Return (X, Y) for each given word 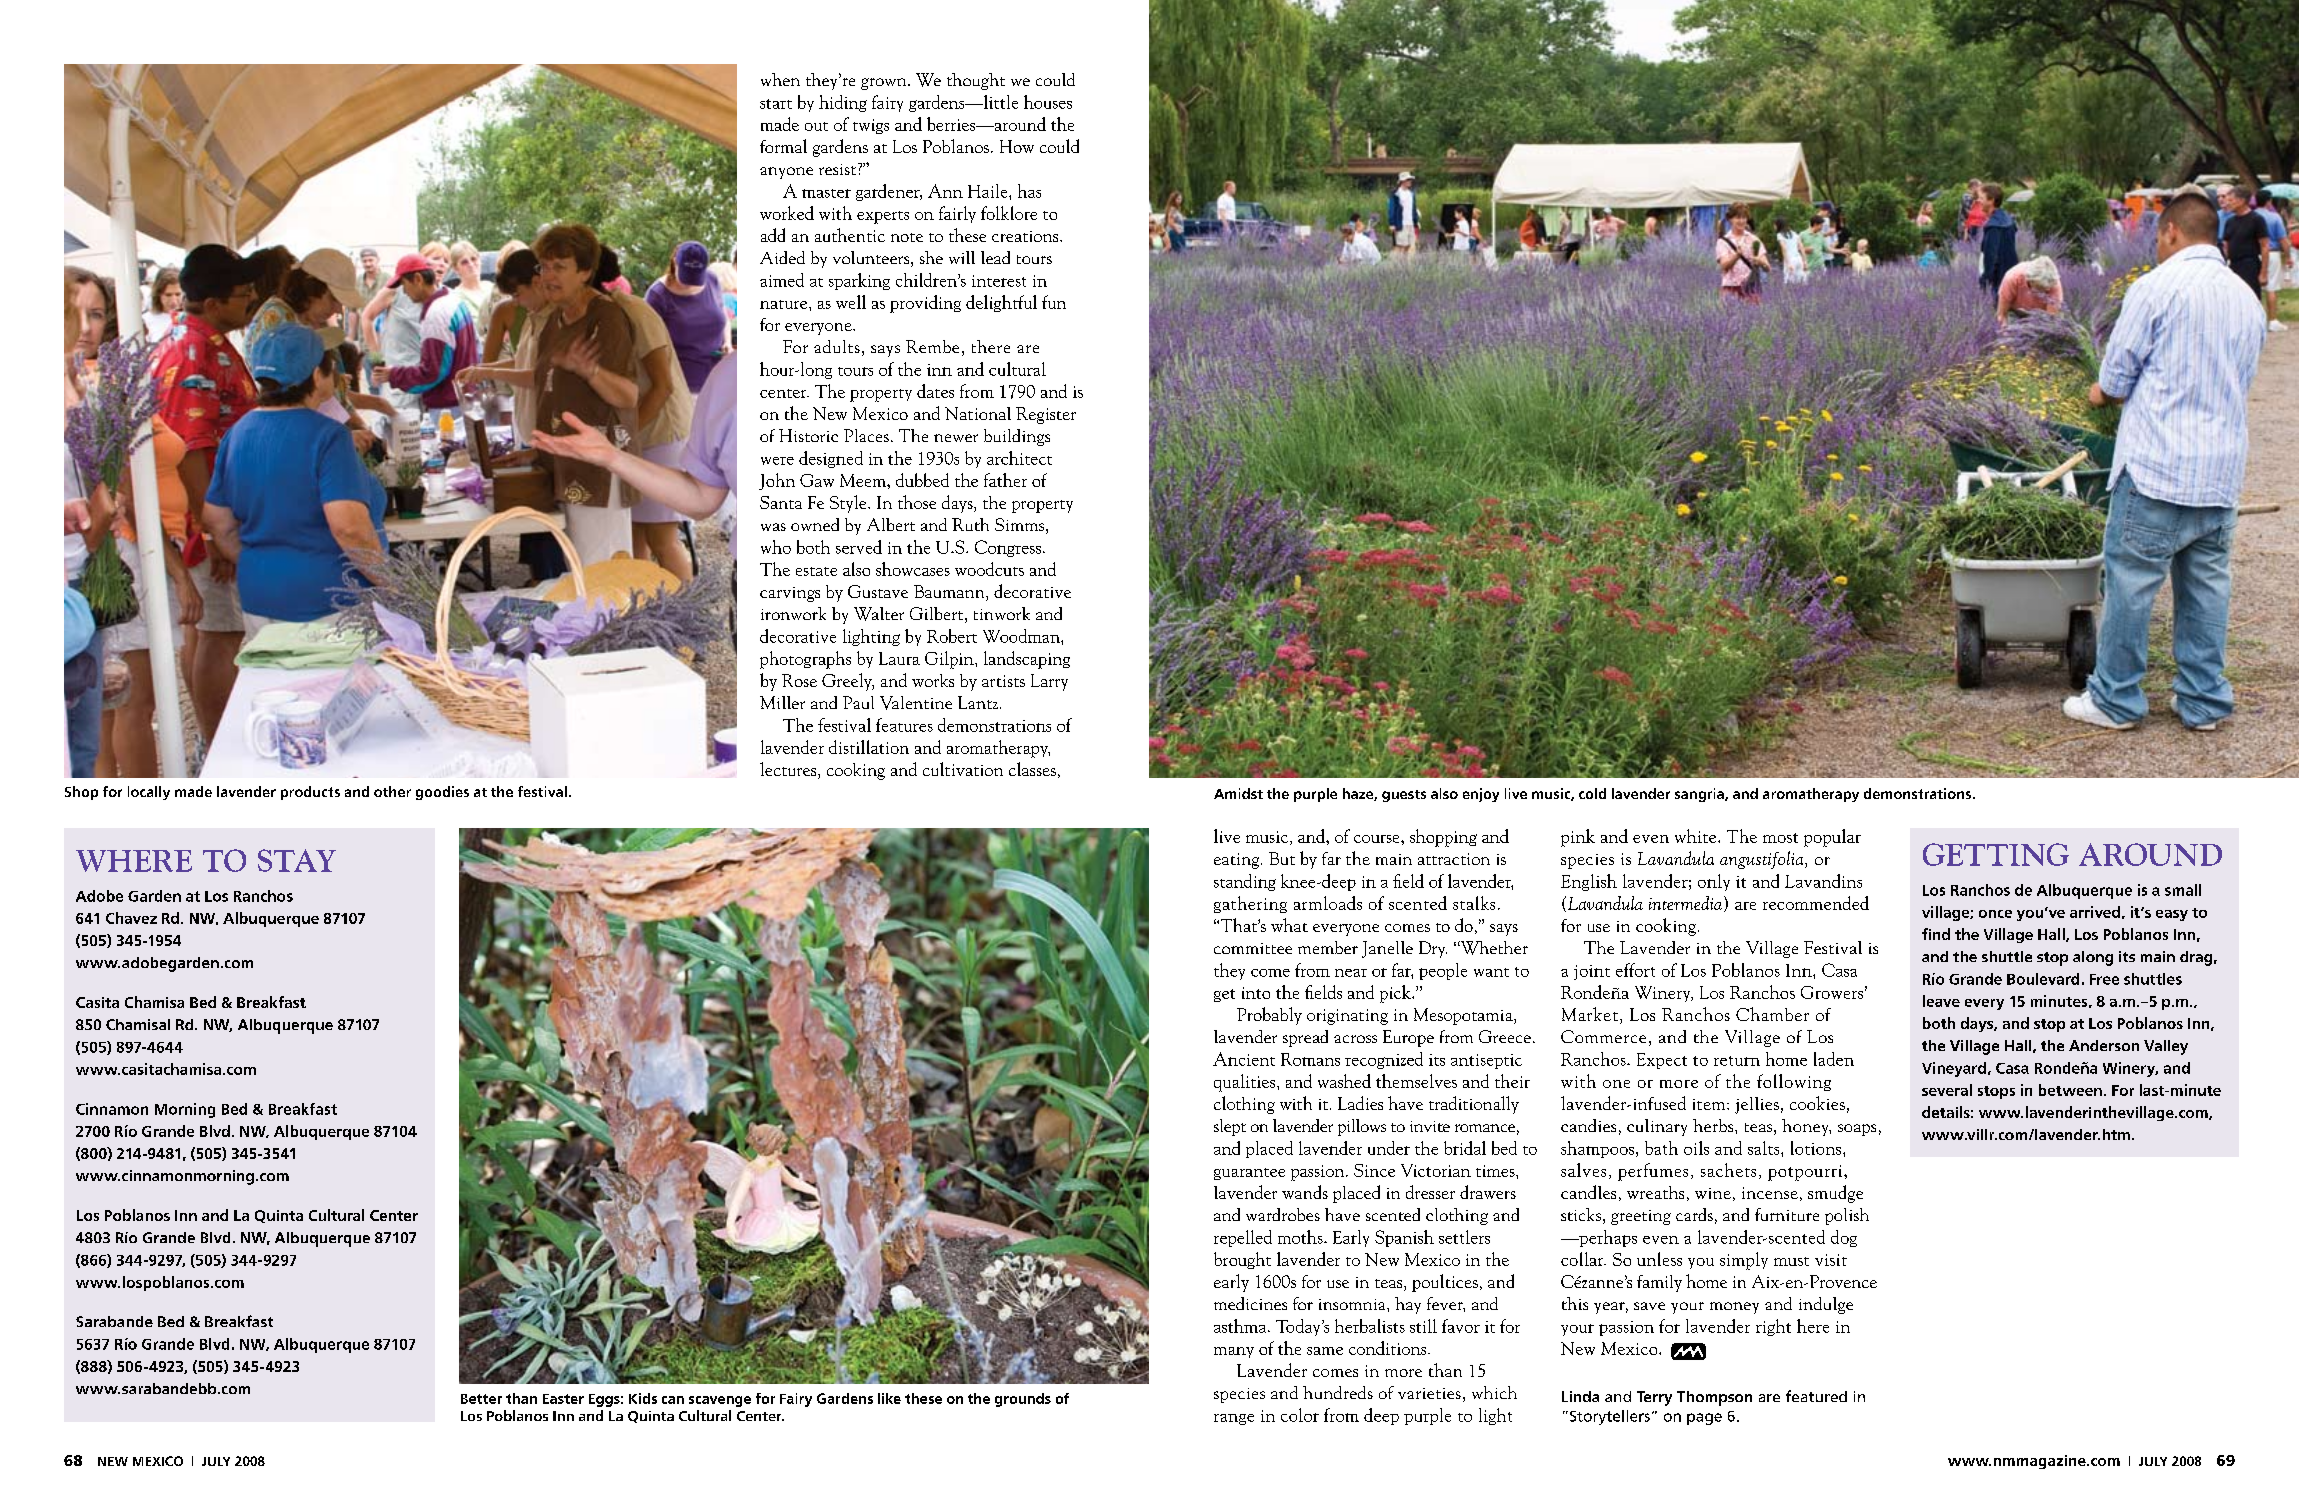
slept (1230, 1127)
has (1029, 191)
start (776, 104)
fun (1054, 302)
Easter (563, 1399)
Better (481, 1399)
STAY (297, 860)
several (1947, 1090)
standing (1245, 882)
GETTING (1996, 854)
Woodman (1022, 636)
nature (785, 304)
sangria (1700, 795)
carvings (790, 594)
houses (1048, 102)
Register (1046, 415)
